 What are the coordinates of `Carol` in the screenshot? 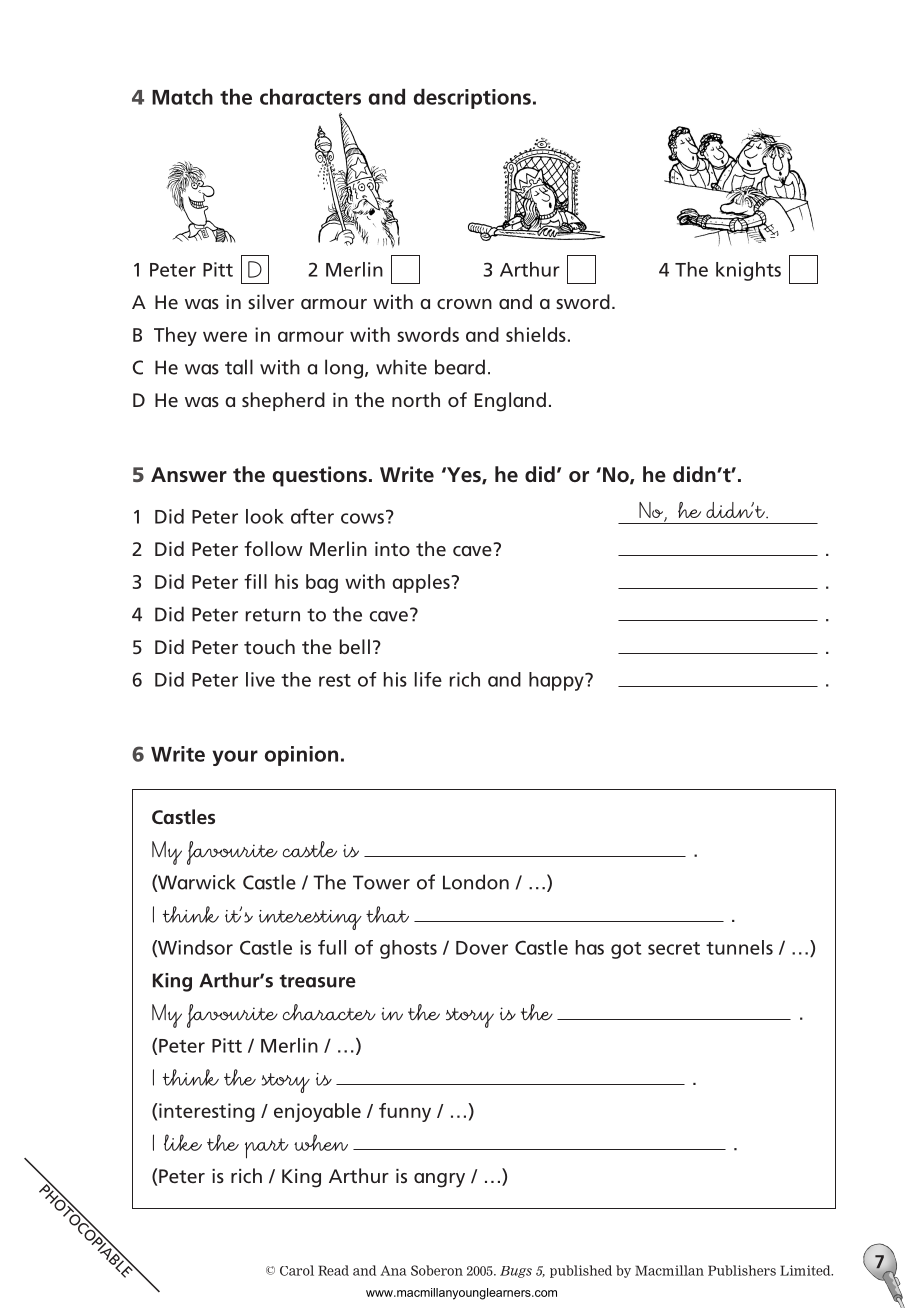 It's located at (297, 1270).
